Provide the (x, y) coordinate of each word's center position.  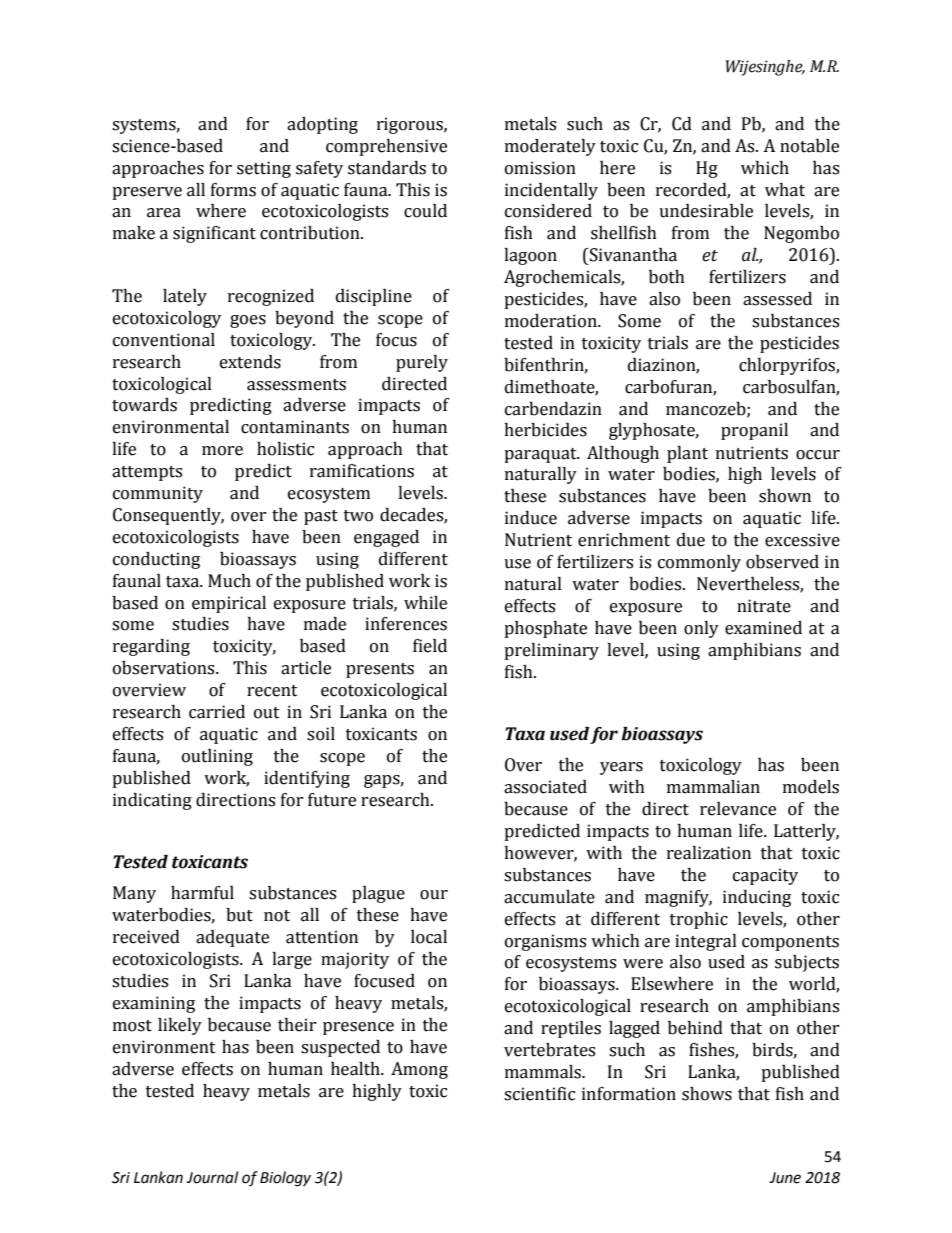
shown (785, 496)
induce (531, 518)
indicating (152, 801)
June (785, 1178)
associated (545, 787)
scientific (539, 1094)
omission (540, 168)
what (785, 190)
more (222, 451)
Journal (212, 1177)
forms (233, 190)
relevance (738, 809)
